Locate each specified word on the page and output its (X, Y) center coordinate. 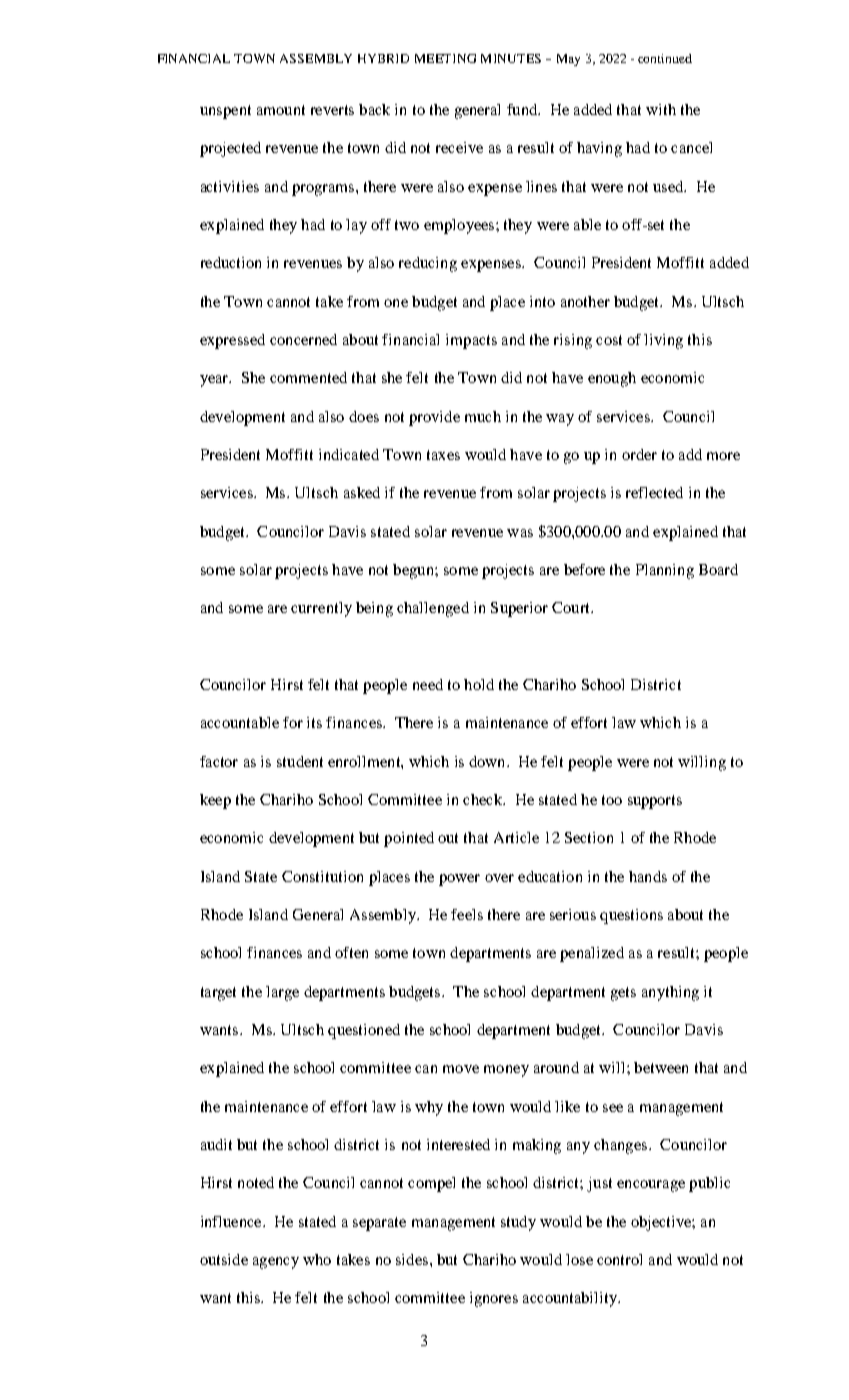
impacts (471, 341)
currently (321, 609)
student (300, 761)
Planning (665, 571)
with (661, 109)
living (663, 341)
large (282, 993)
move (461, 1069)
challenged (433, 609)
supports (655, 802)
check (484, 799)
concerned (303, 339)
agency (276, 1263)
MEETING (445, 58)
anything (670, 993)
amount (281, 110)
